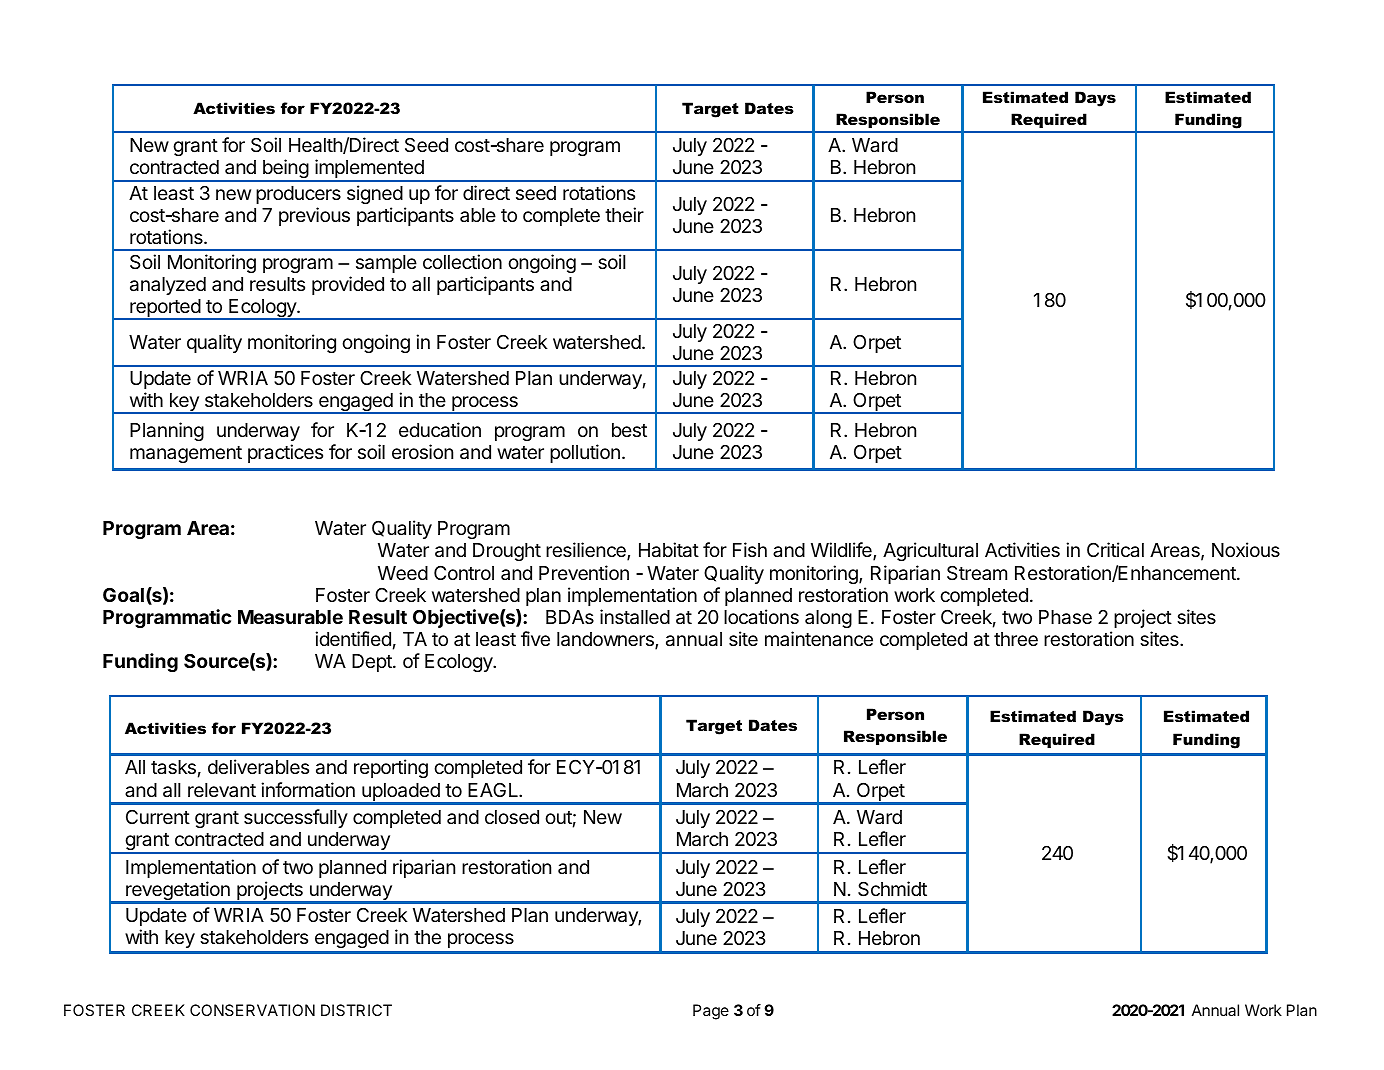  Describe the element at coordinates (462, 261) in the screenshot. I see `collection` at that location.
